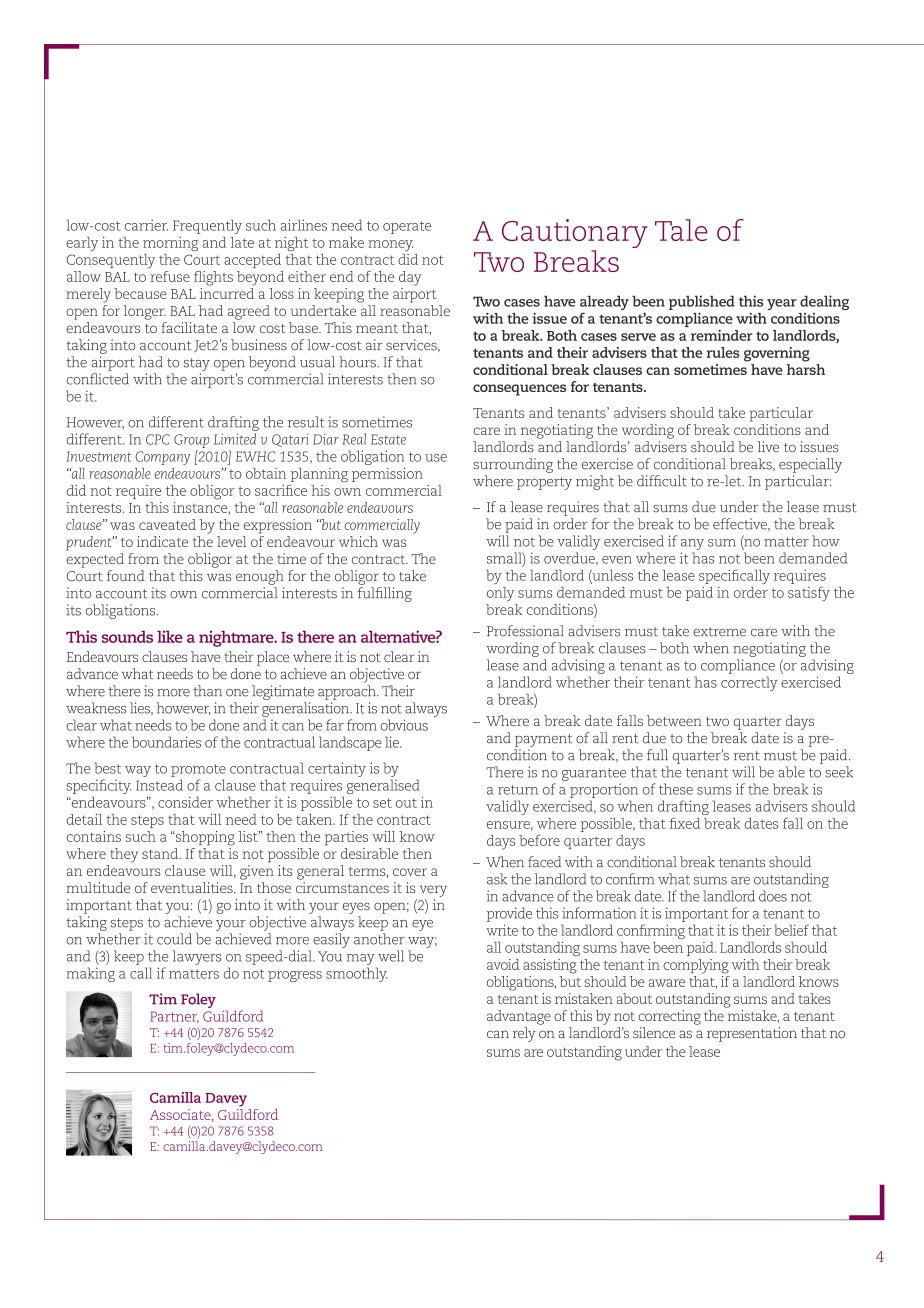  Describe the element at coordinates (719, 632) in the page. I see `extreme` at that location.
